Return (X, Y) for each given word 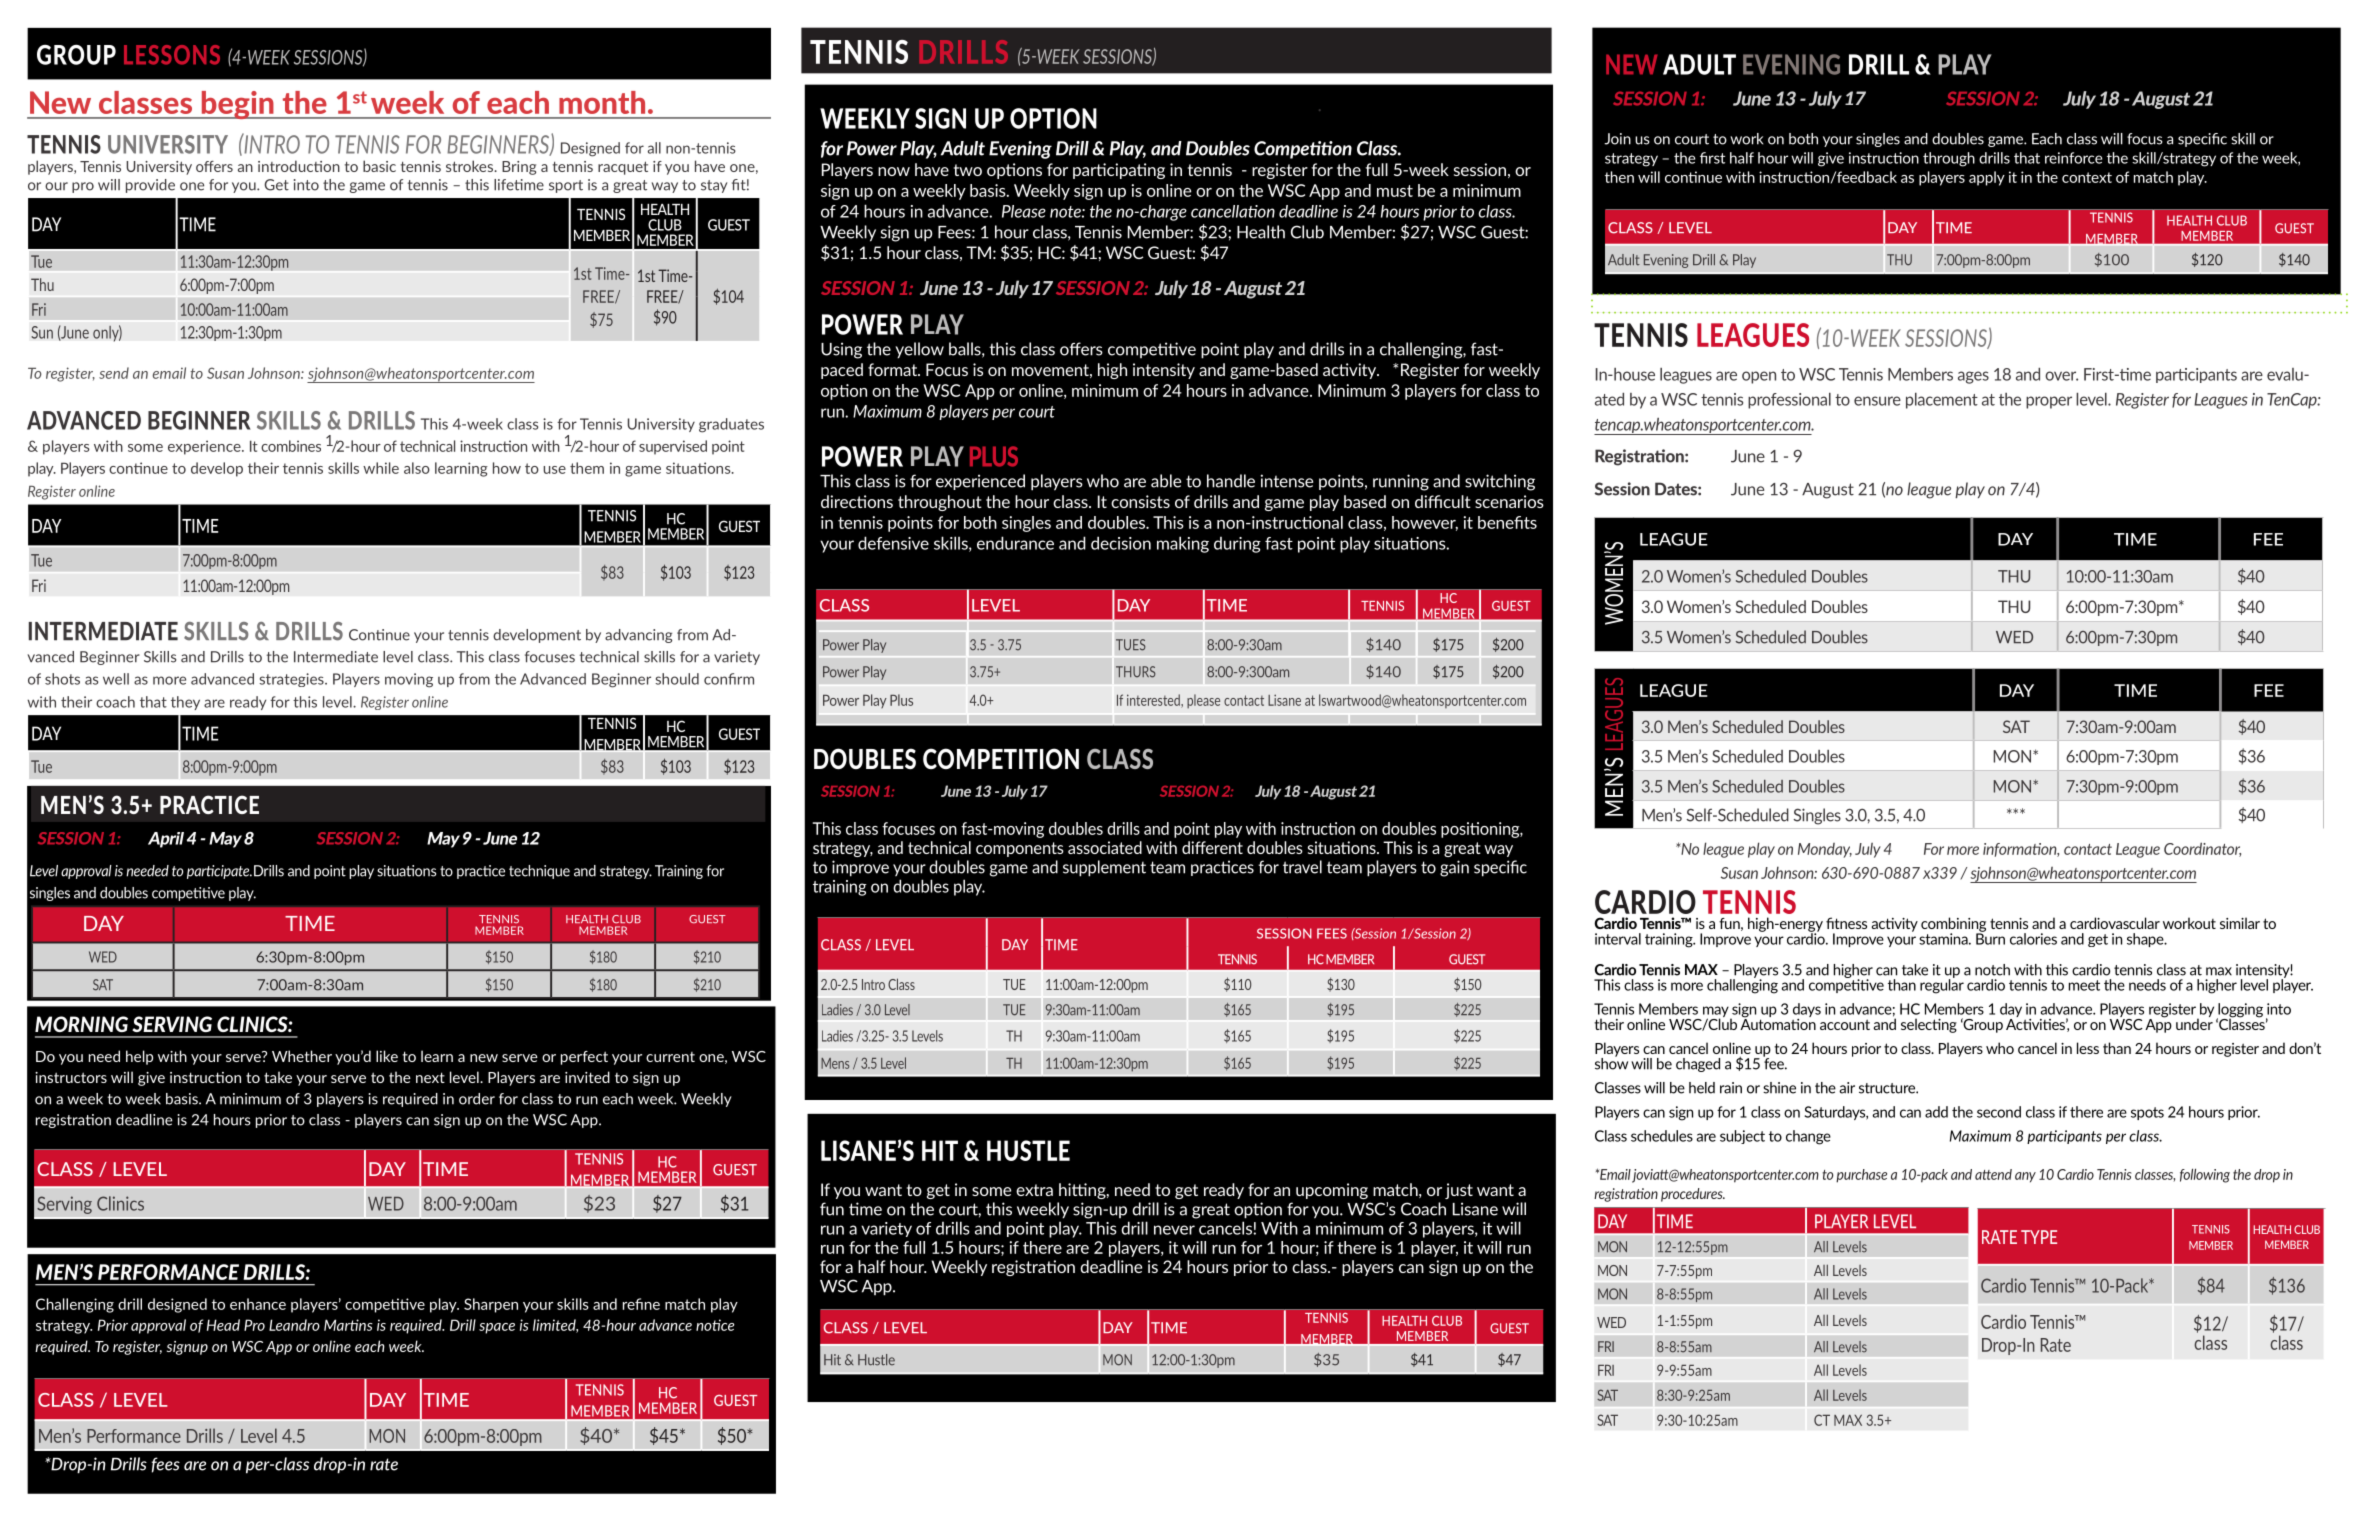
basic (379, 166)
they (185, 703)
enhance (258, 1304)
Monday (1825, 850)
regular (1942, 985)
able (1166, 481)
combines (291, 446)
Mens (835, 1063)
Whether (302, 1056)
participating (1119, 171)
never (1174, 1230)
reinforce (2073, 158)
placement (1942, 401)
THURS (1136, 672)
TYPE (2039, 1237)
